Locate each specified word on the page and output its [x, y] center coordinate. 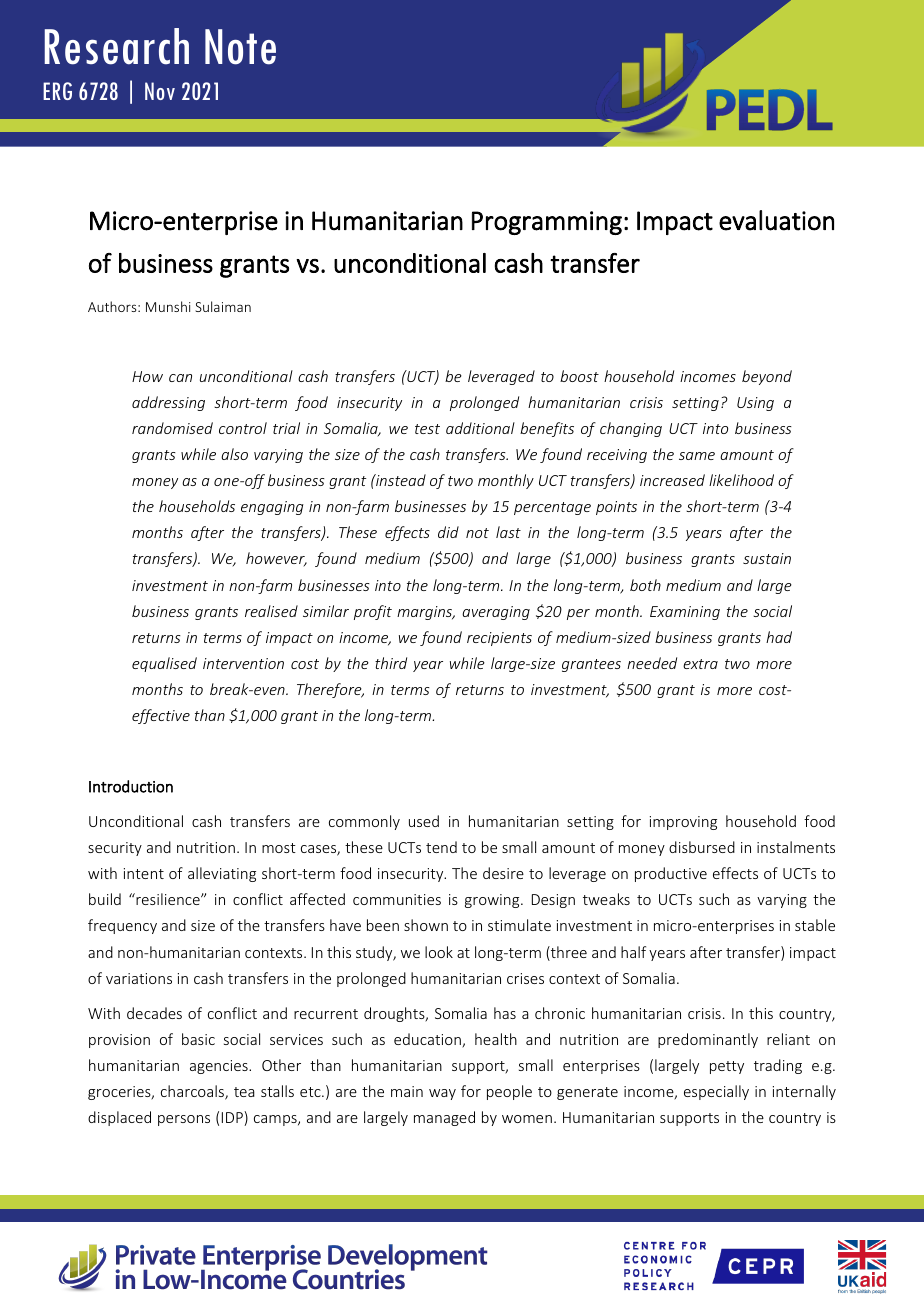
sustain [767, 558]
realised [271, 611]
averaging [496, 613]
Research [117, 46]
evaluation [776, 220]
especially [716, 1092]
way [442, 1094]
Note [240, 47]
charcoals [193, 1092]
